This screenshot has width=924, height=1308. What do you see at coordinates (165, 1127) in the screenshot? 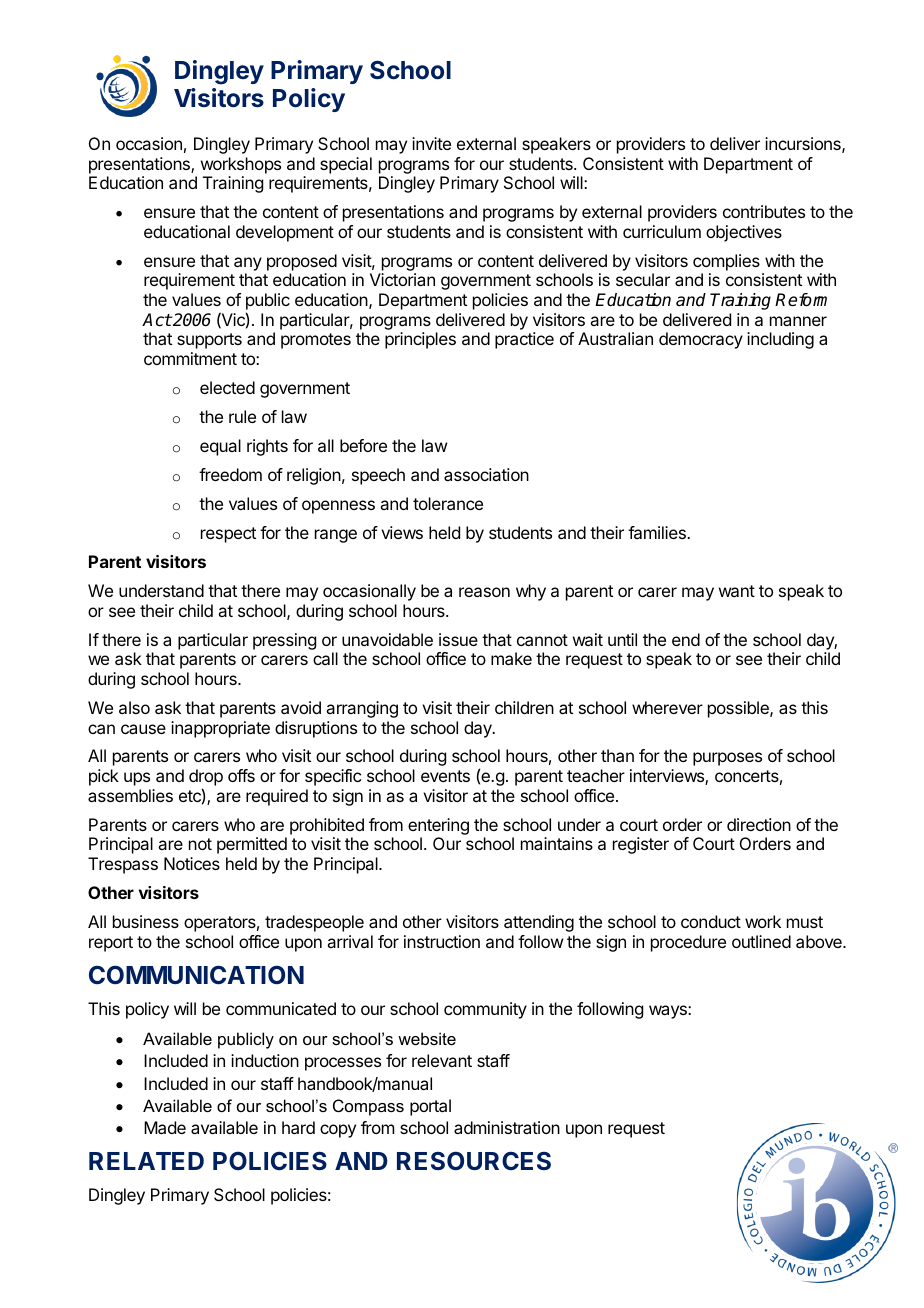
I see `Made` at bounding box center [165, 1127].
